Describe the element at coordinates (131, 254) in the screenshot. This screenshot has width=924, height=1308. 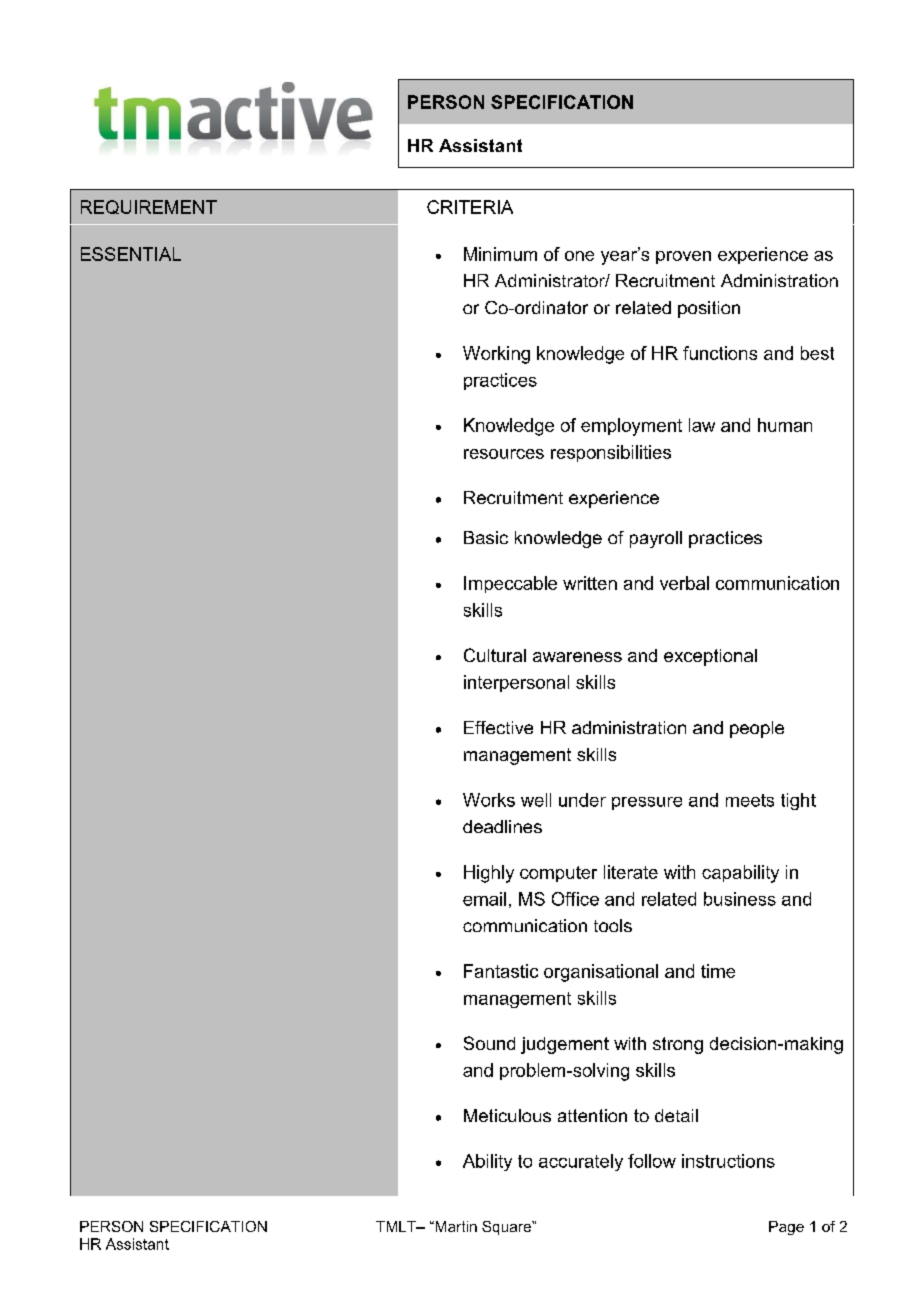
I see `ESSENTIAL` at that location.
